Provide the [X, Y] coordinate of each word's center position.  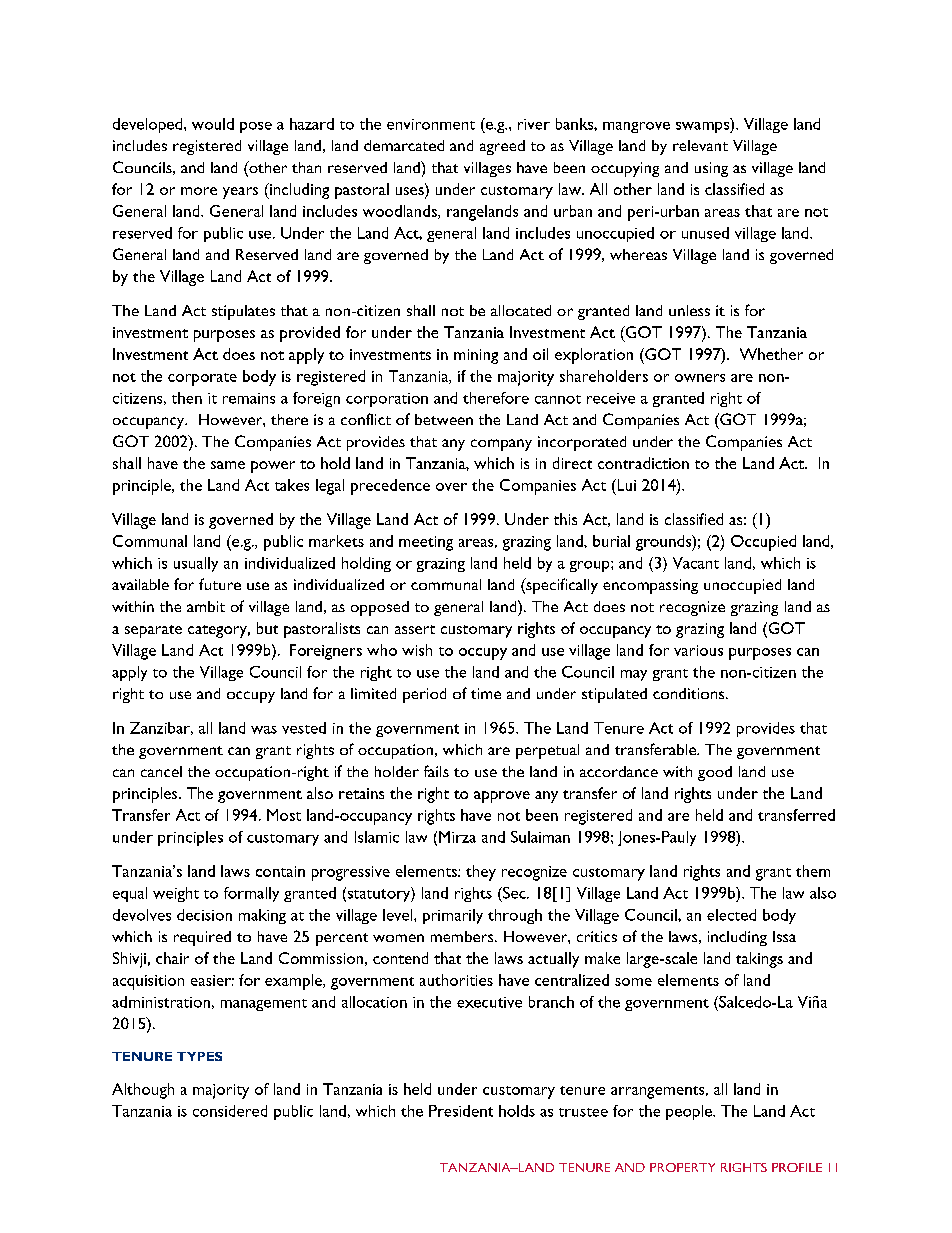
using [711, 169]
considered [230, 1111]
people [690, 1112]
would [213, 124]
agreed [502, 147]
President [461, 1111]
